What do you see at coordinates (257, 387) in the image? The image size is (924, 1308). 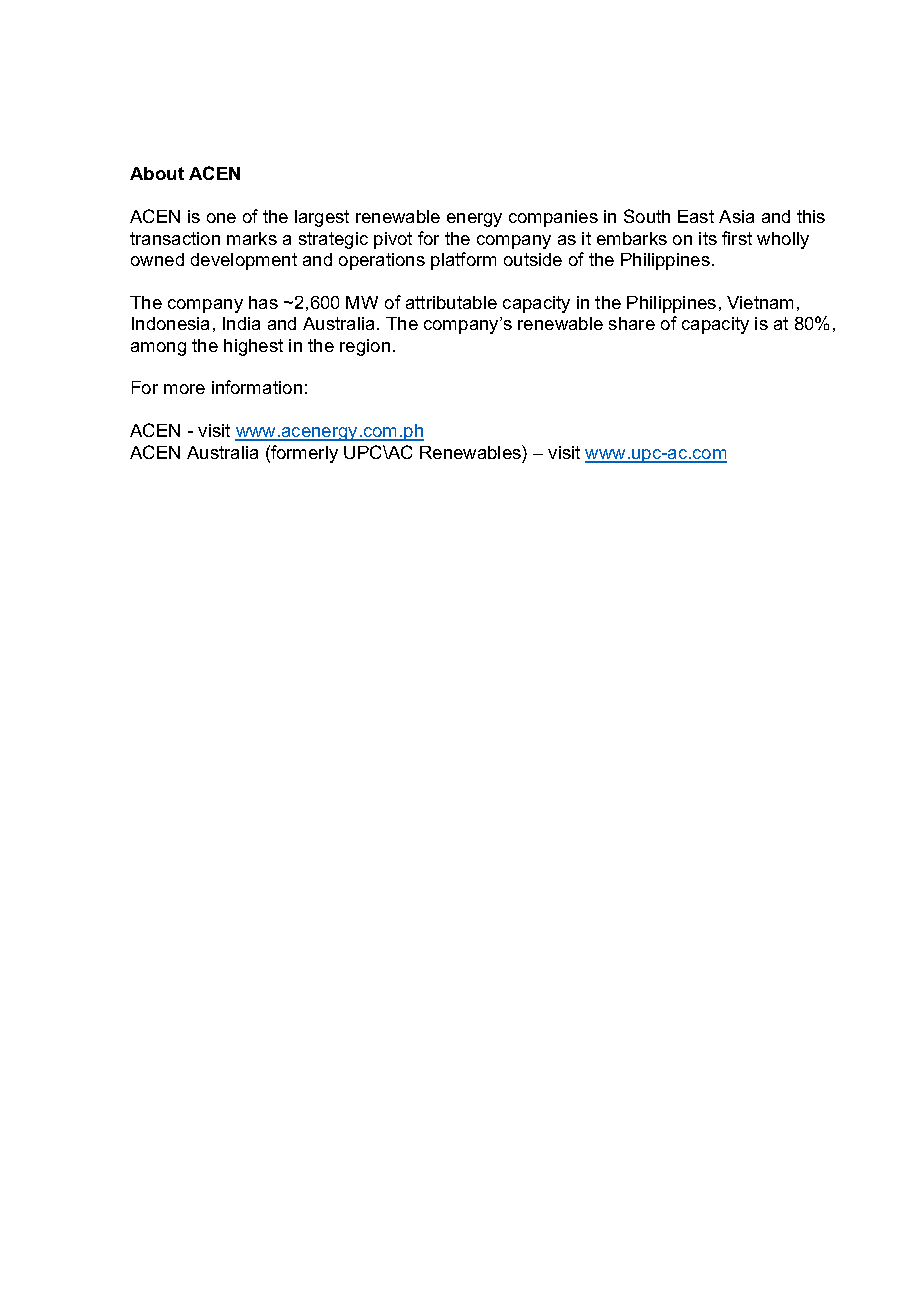 I see `information` at bounding box center [257, 387].
